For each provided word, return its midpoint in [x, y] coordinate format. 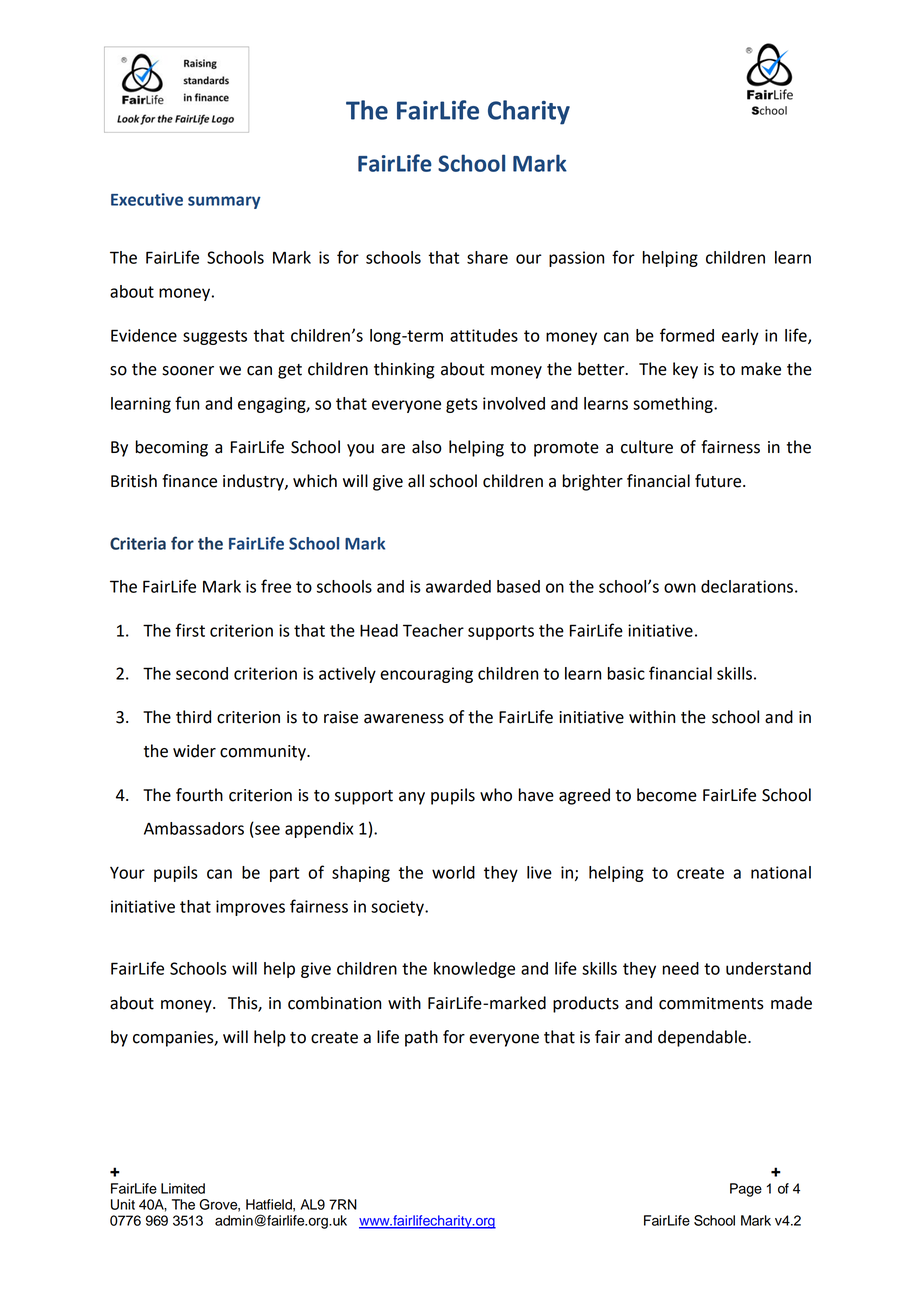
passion [576, 259]
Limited [183, 1188]
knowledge [474, 970]
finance [189, 481]
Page [746, 1190]
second [202, 673]
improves [250, 908]
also [427, 447]
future [719, 481]
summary [224, 202]
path [421, 1038]
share [487, 257]
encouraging [426, 675]
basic [626, 673]
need [681, 968]
